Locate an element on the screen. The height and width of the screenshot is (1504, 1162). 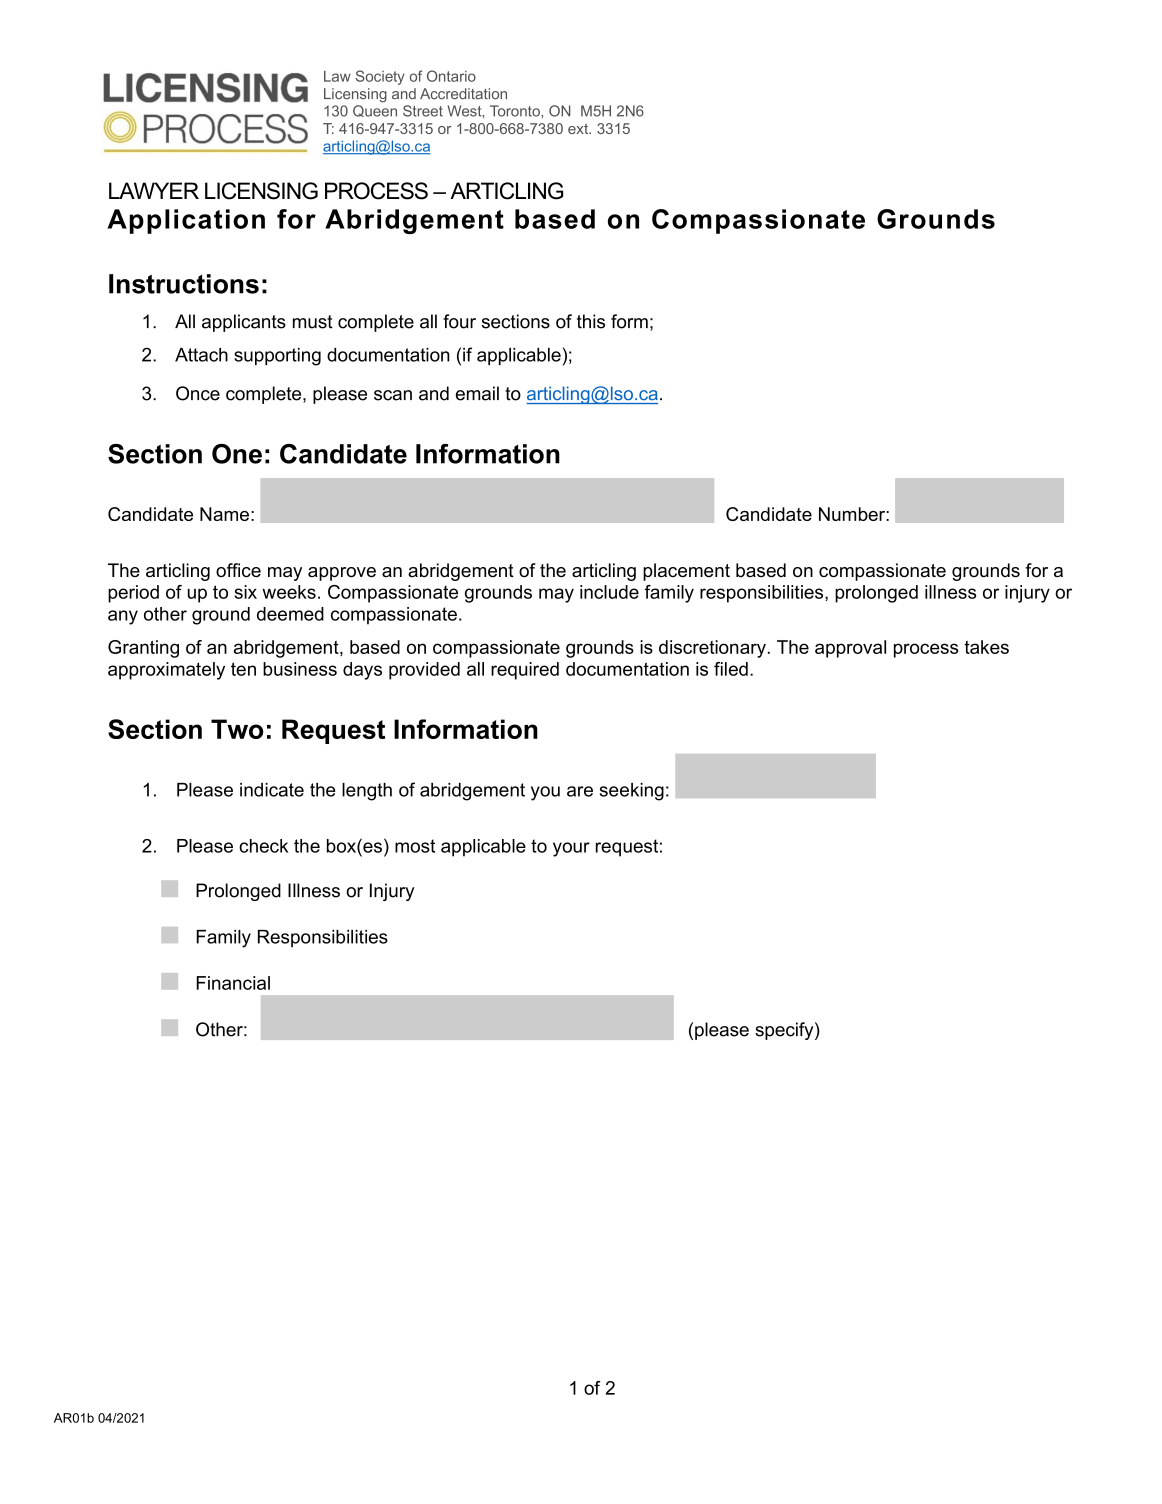
include is located at coordinates (609, 592).
